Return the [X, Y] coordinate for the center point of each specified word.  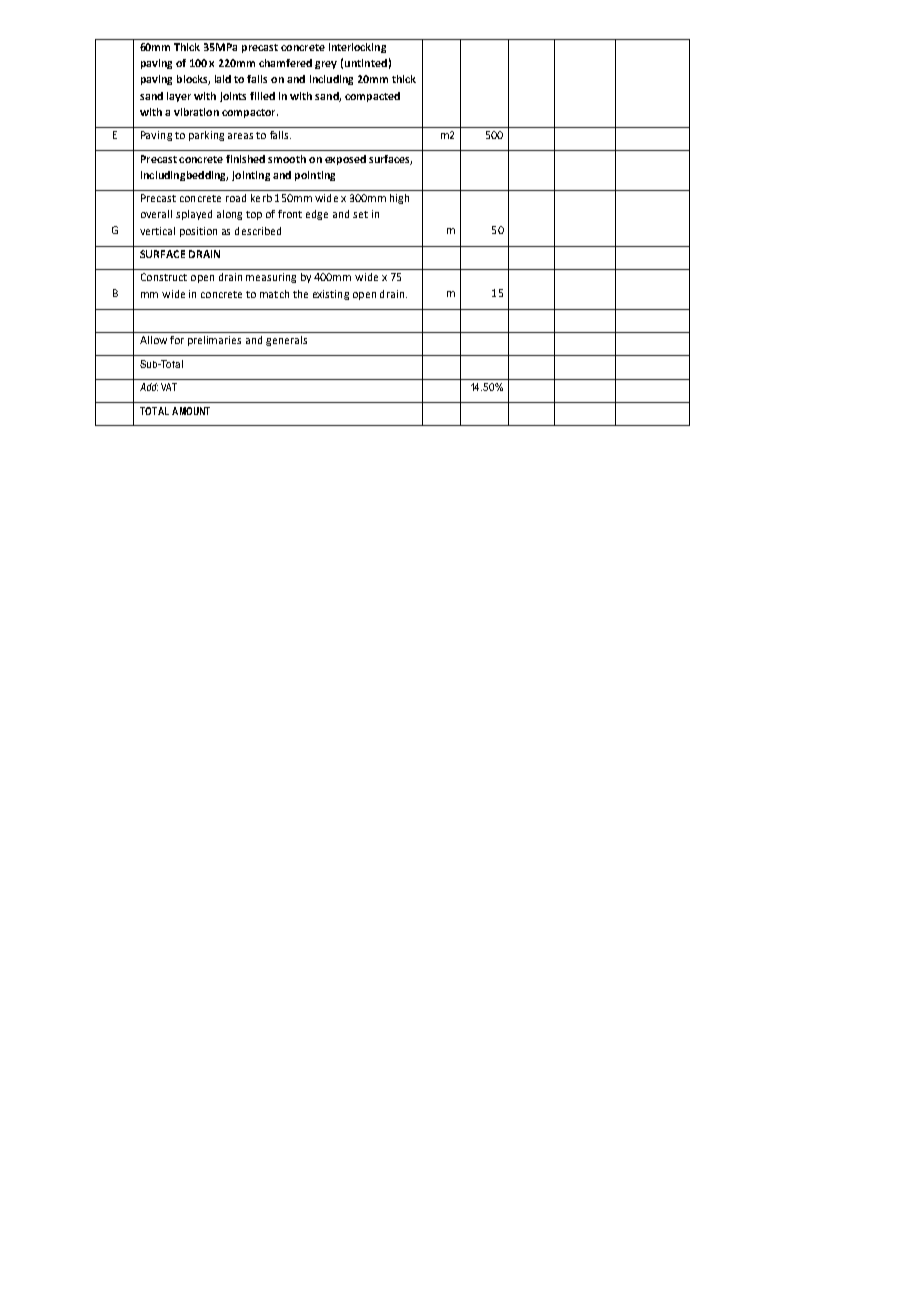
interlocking [357, 48]
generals [286, 341]
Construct [164, 277]
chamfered [285, 63]
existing [331, 295]
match [274, 294]
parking [206, 136]
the [300, 294]
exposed [345, 160]
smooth [287, 159]
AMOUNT [191, 411]
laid [223, 79]
